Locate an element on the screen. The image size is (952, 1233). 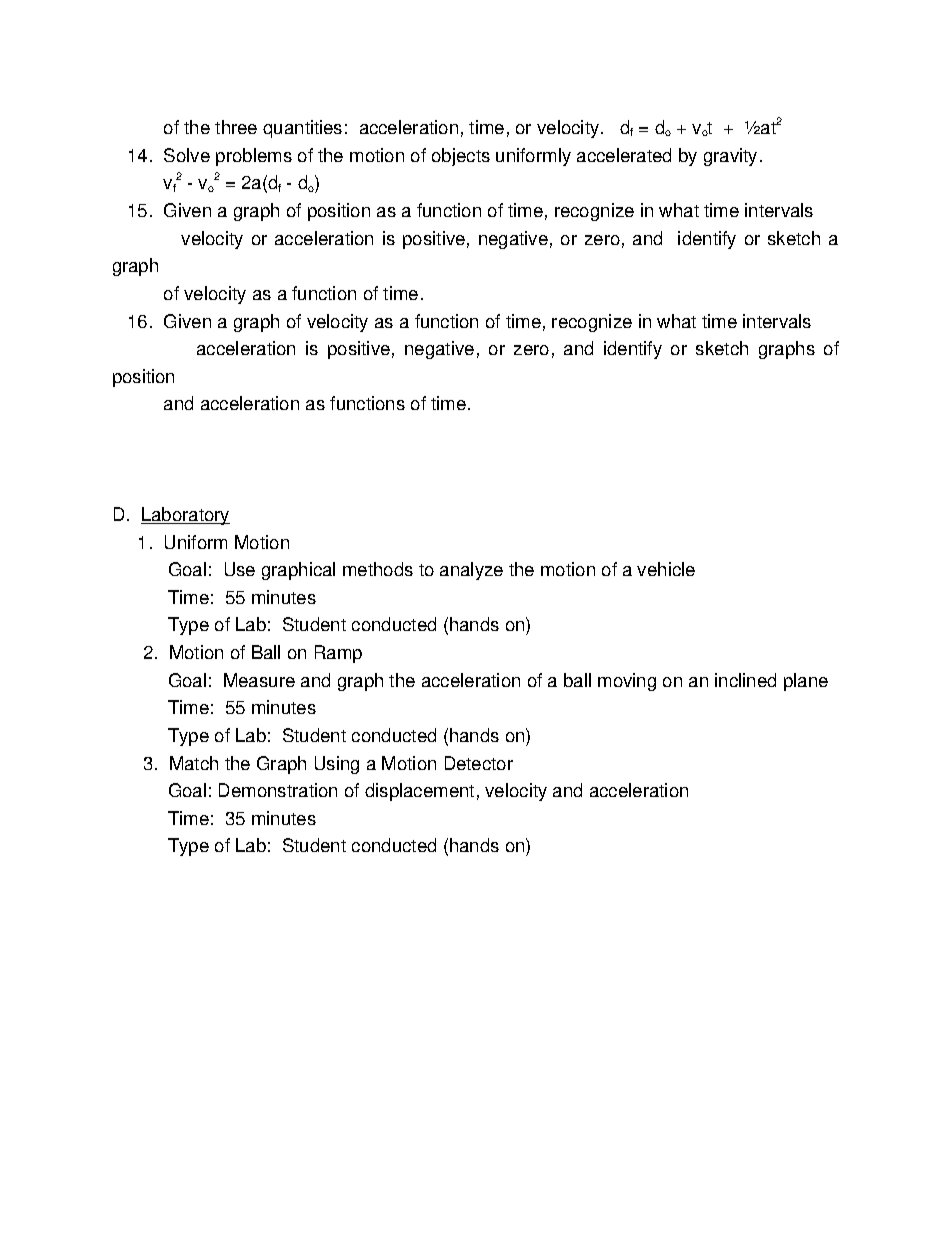
Ramp is located at coordinates (338, 654).
